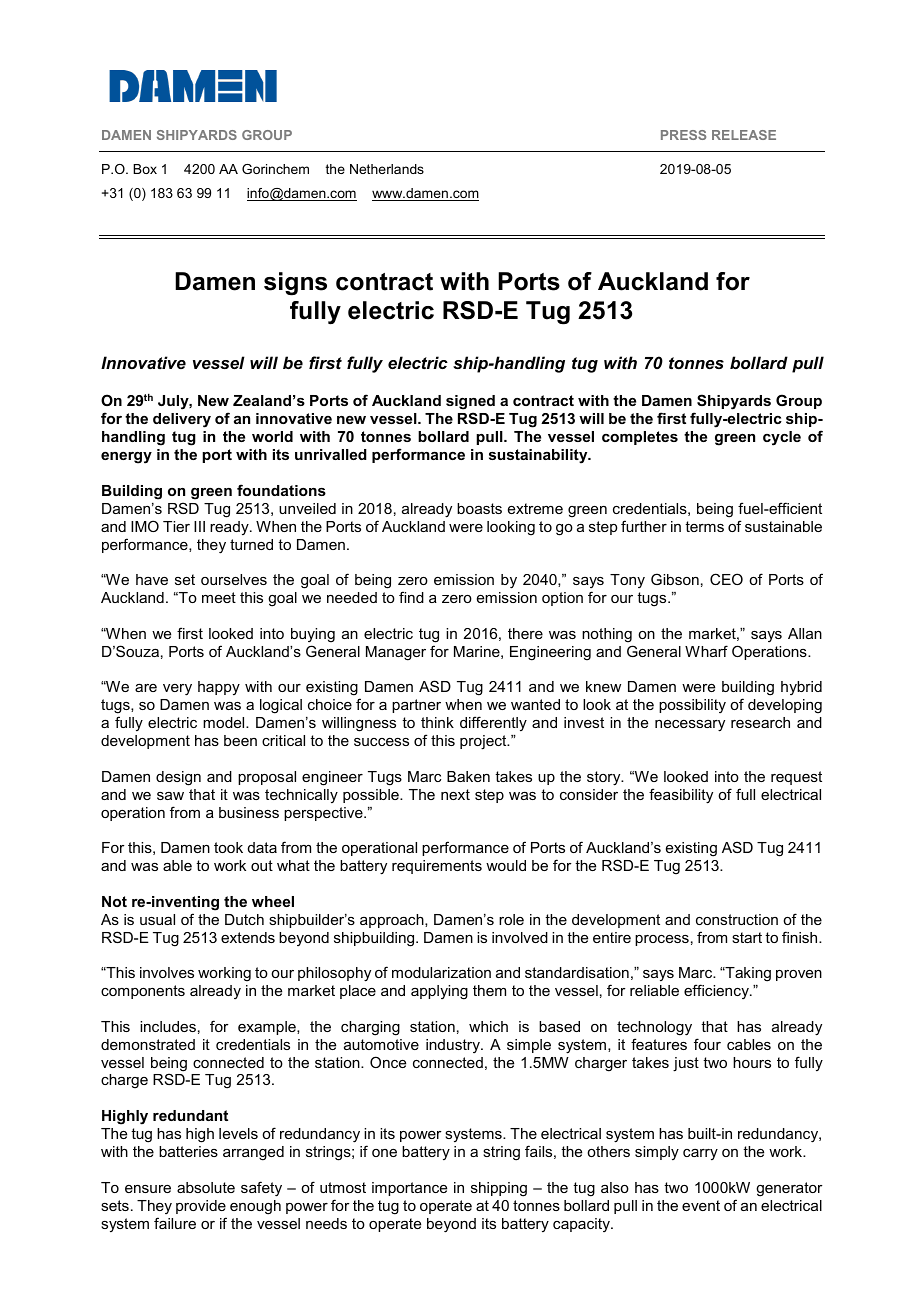  What do you see at coordinates (479, 508) in the screenshot?
I see `boasts` at bounding box center [479, 508].
